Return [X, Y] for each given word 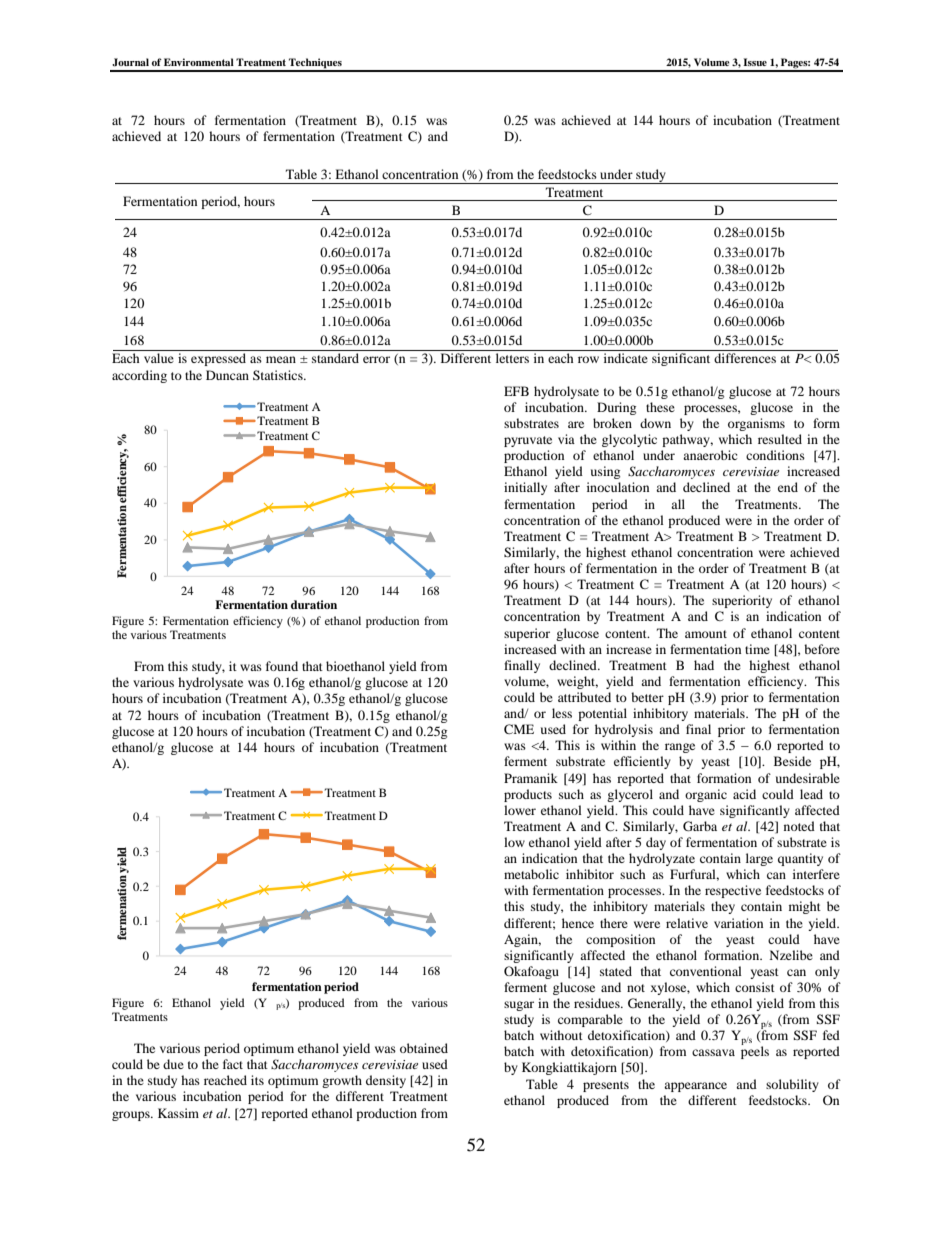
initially [525, 488]
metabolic [531, 874]
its [257, 1080]
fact [233, 1064]
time [757, 649]
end [788, 487]
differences [745, 358]
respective [733, 891]
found [282, 666]
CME [519, 729]
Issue [755, 62]
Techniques [315, 64]
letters [512, 358]
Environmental [199, 62]
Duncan [227, 375]
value [159, 358]
